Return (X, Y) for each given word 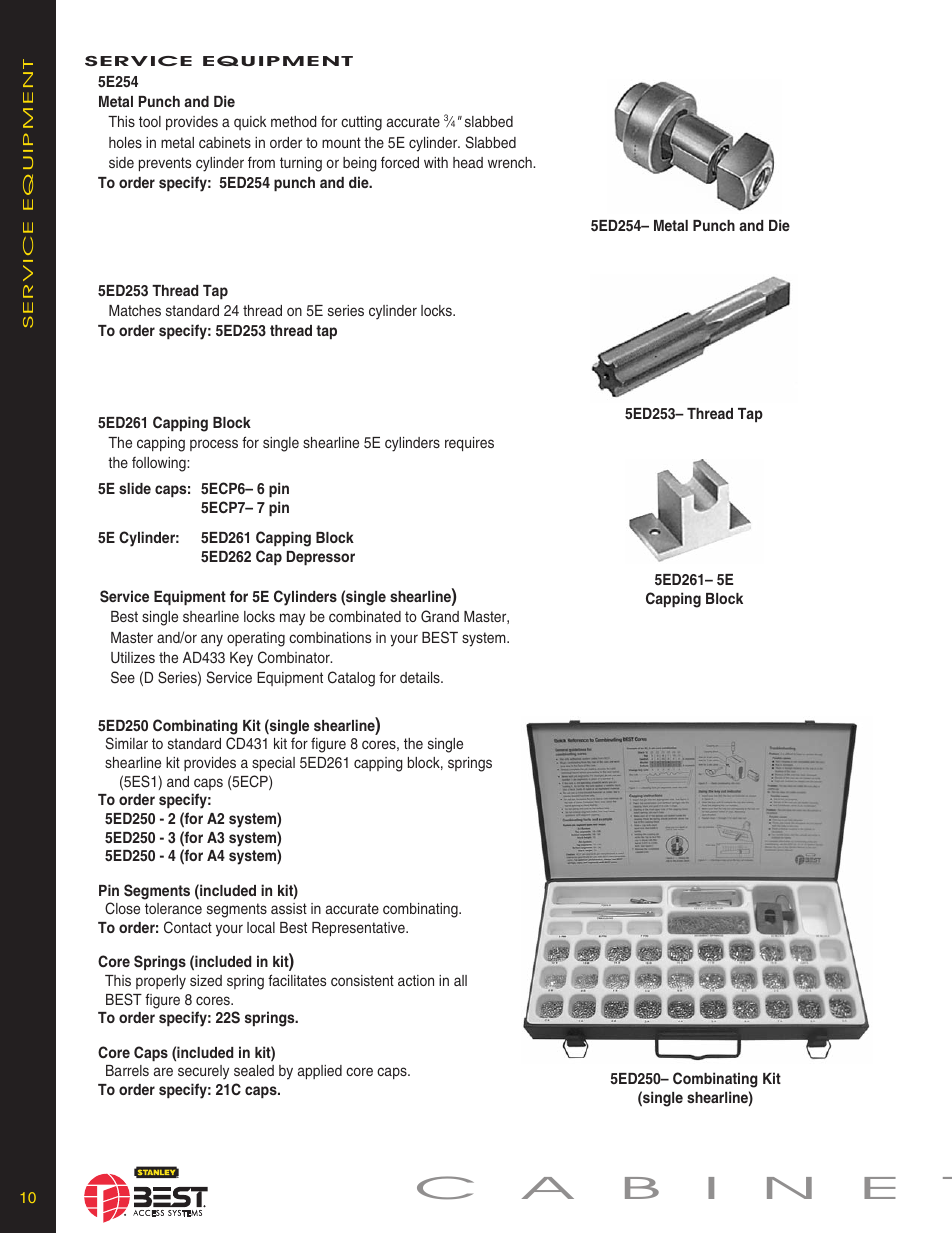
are (163, 1071)
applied (320, 1072)
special (273, 764)
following (160, 464)
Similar (127, 743)
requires (469, 444)
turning (301, 164)
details (421, 677)
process (214, 445)
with (436, 162)
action (416, 980)
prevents (165, 164)
